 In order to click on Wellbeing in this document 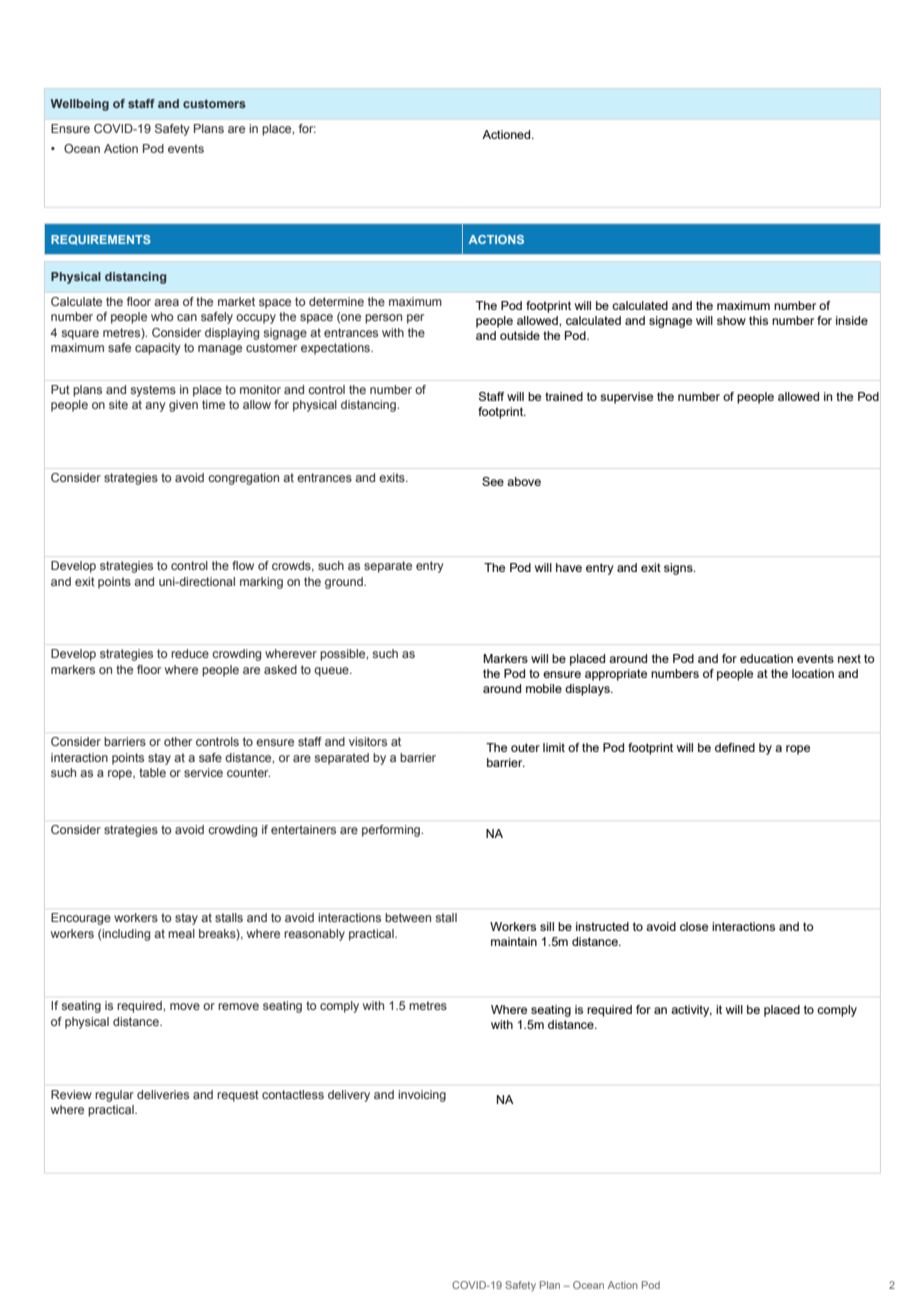, I will do `click(80, 105)`.
